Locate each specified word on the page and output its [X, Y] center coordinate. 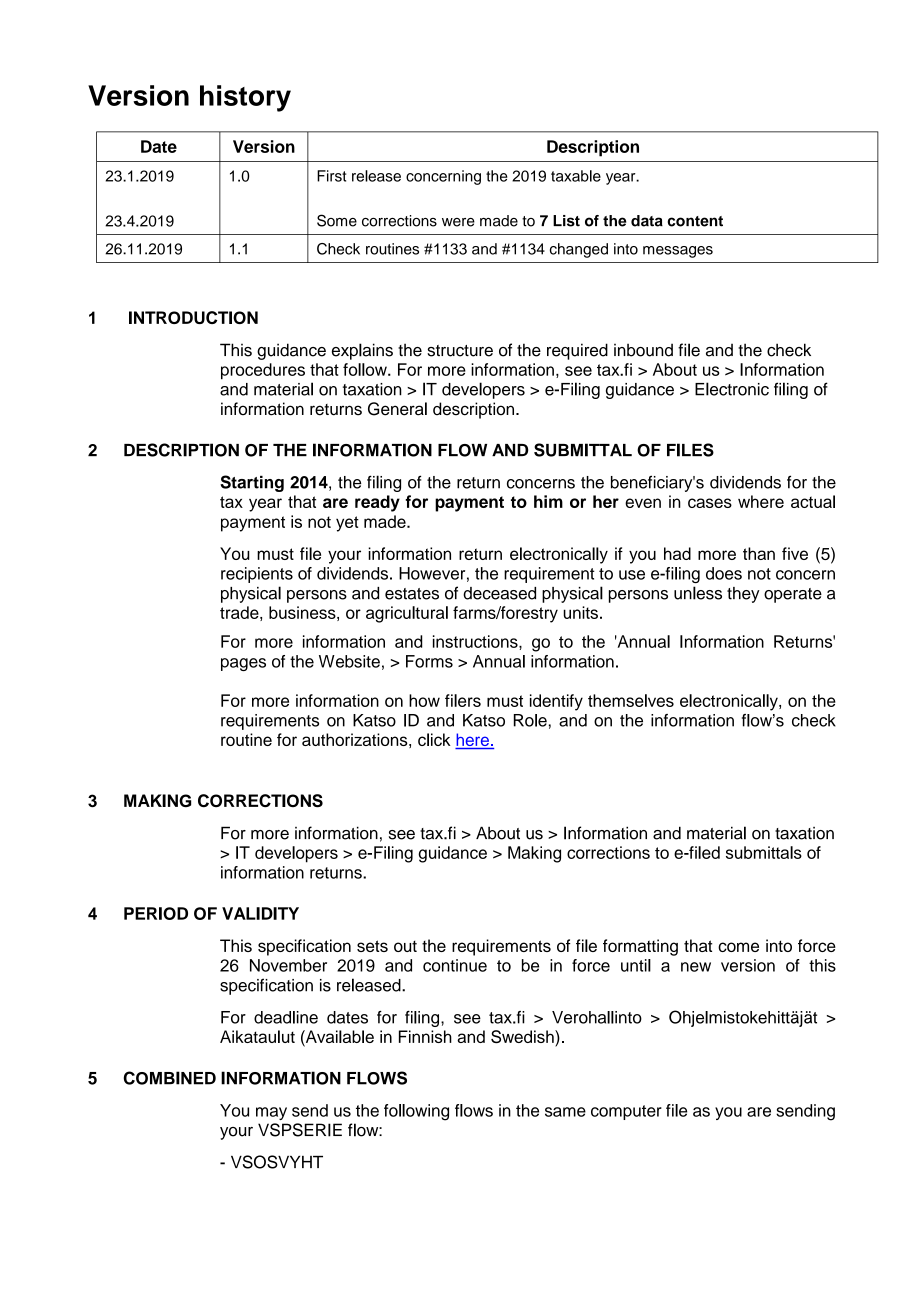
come [738, 947]
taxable [576, 176]
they [743, 595]
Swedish [523, 1038]
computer [626, 1112]
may [271, 1113]
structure [460, 351]
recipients [257, 575]
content [695, 221]
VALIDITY [260, 913]
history [245, 98]
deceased [499, 593]
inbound [643, 350]
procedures [263, 371]
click [434, 739]
